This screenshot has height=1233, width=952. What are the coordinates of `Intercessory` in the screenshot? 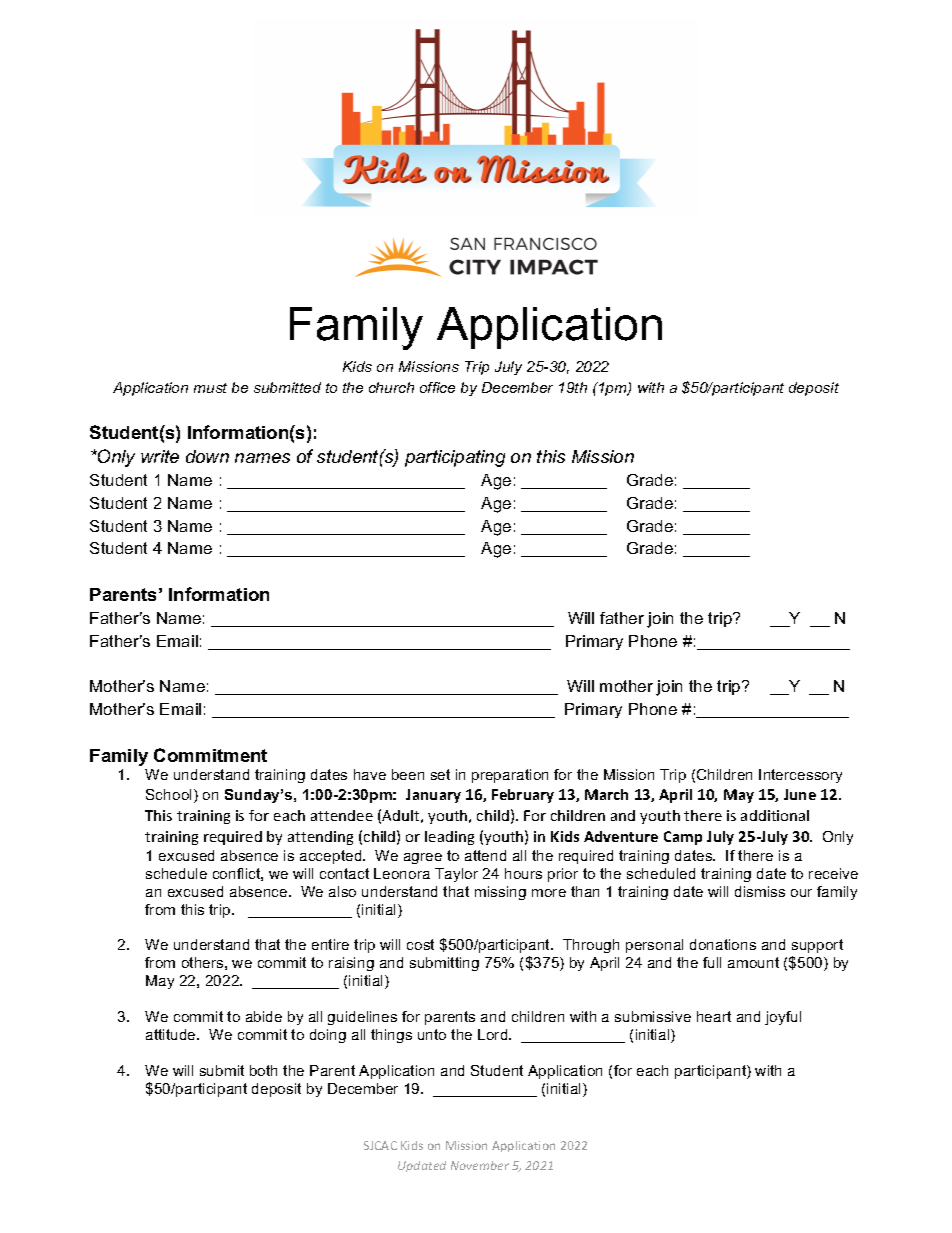 It's located at (800, 776).
